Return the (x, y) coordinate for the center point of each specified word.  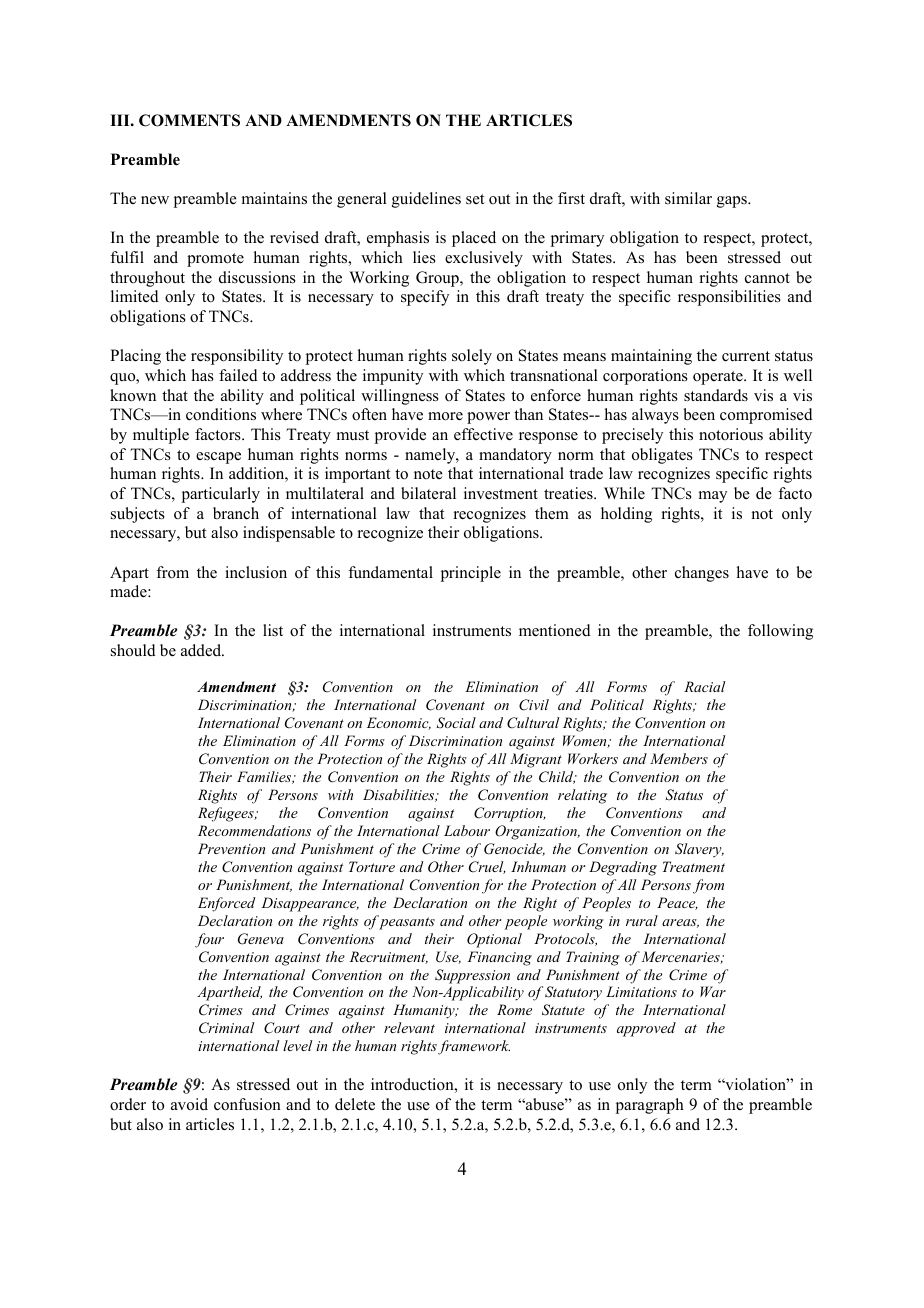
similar (688, 198)
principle (471, 574)
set (475, 199)
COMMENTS (189, 120)
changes (702, 574)
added (202, 650)
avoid (189, 1104)
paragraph (650, 1106)
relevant (409, 1027)
